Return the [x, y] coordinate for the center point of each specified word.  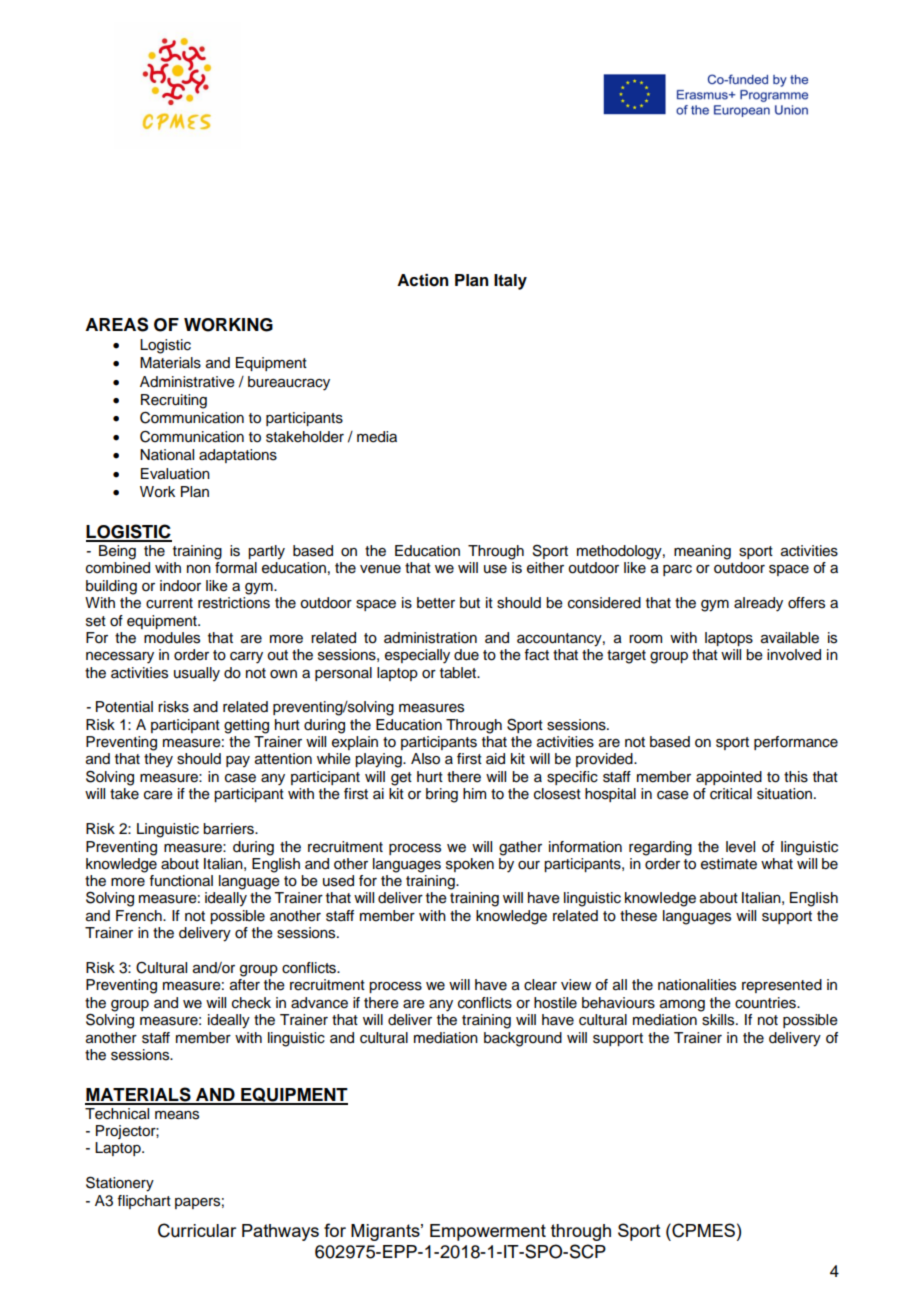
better [436, 603]
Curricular [197, 1230]
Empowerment [488, 1232]
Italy [510, 282]
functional [181, 881]
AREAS [116, 324]
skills [719, 1020]
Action [423, 280]
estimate [729, 864]
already [758, 604]
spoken [470, 865]
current [169, 603]
